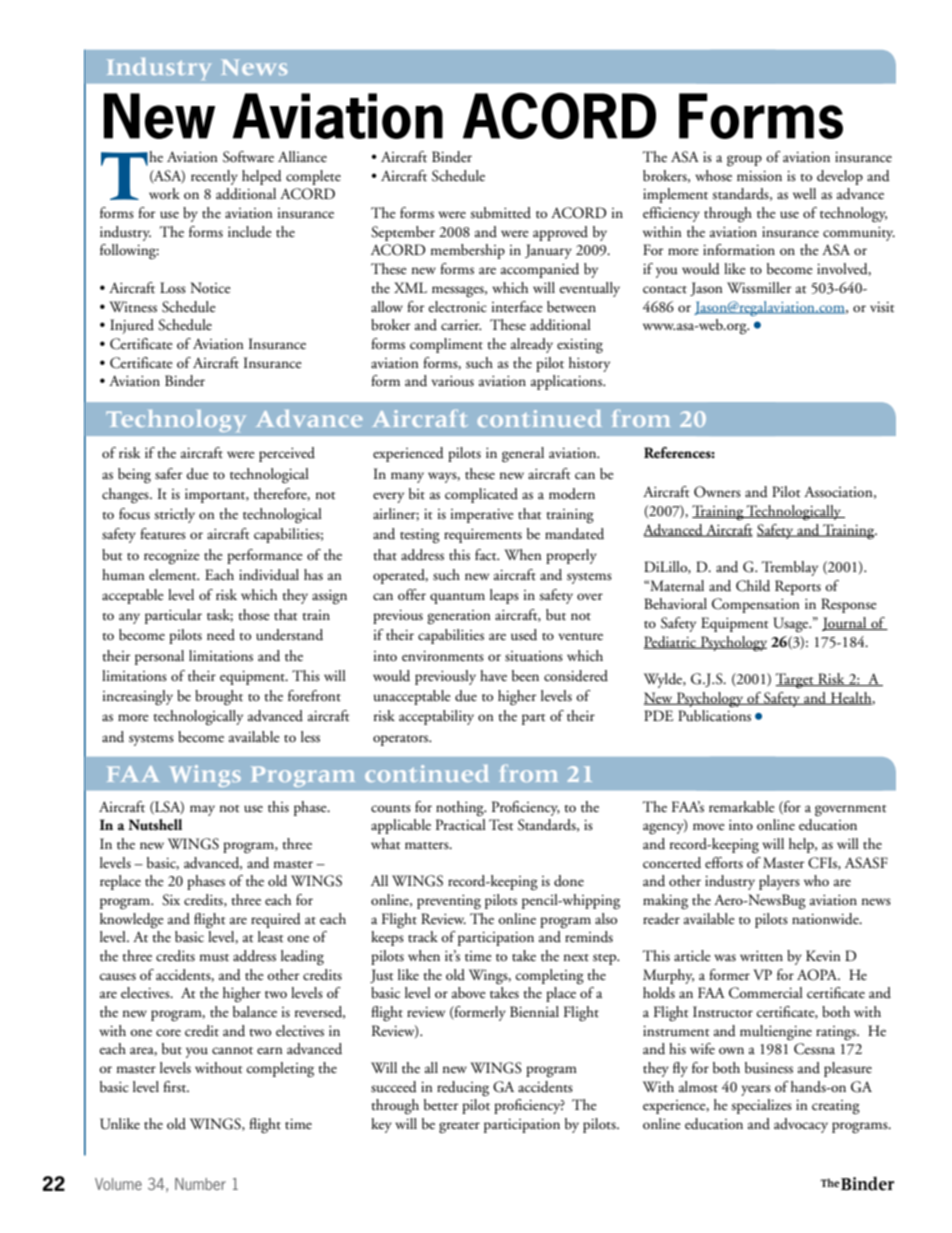 This screenshot has width=952, height=1233. Describe the element at coordinates (459, 1127) in the screenshot. I see `greater` at that location.
